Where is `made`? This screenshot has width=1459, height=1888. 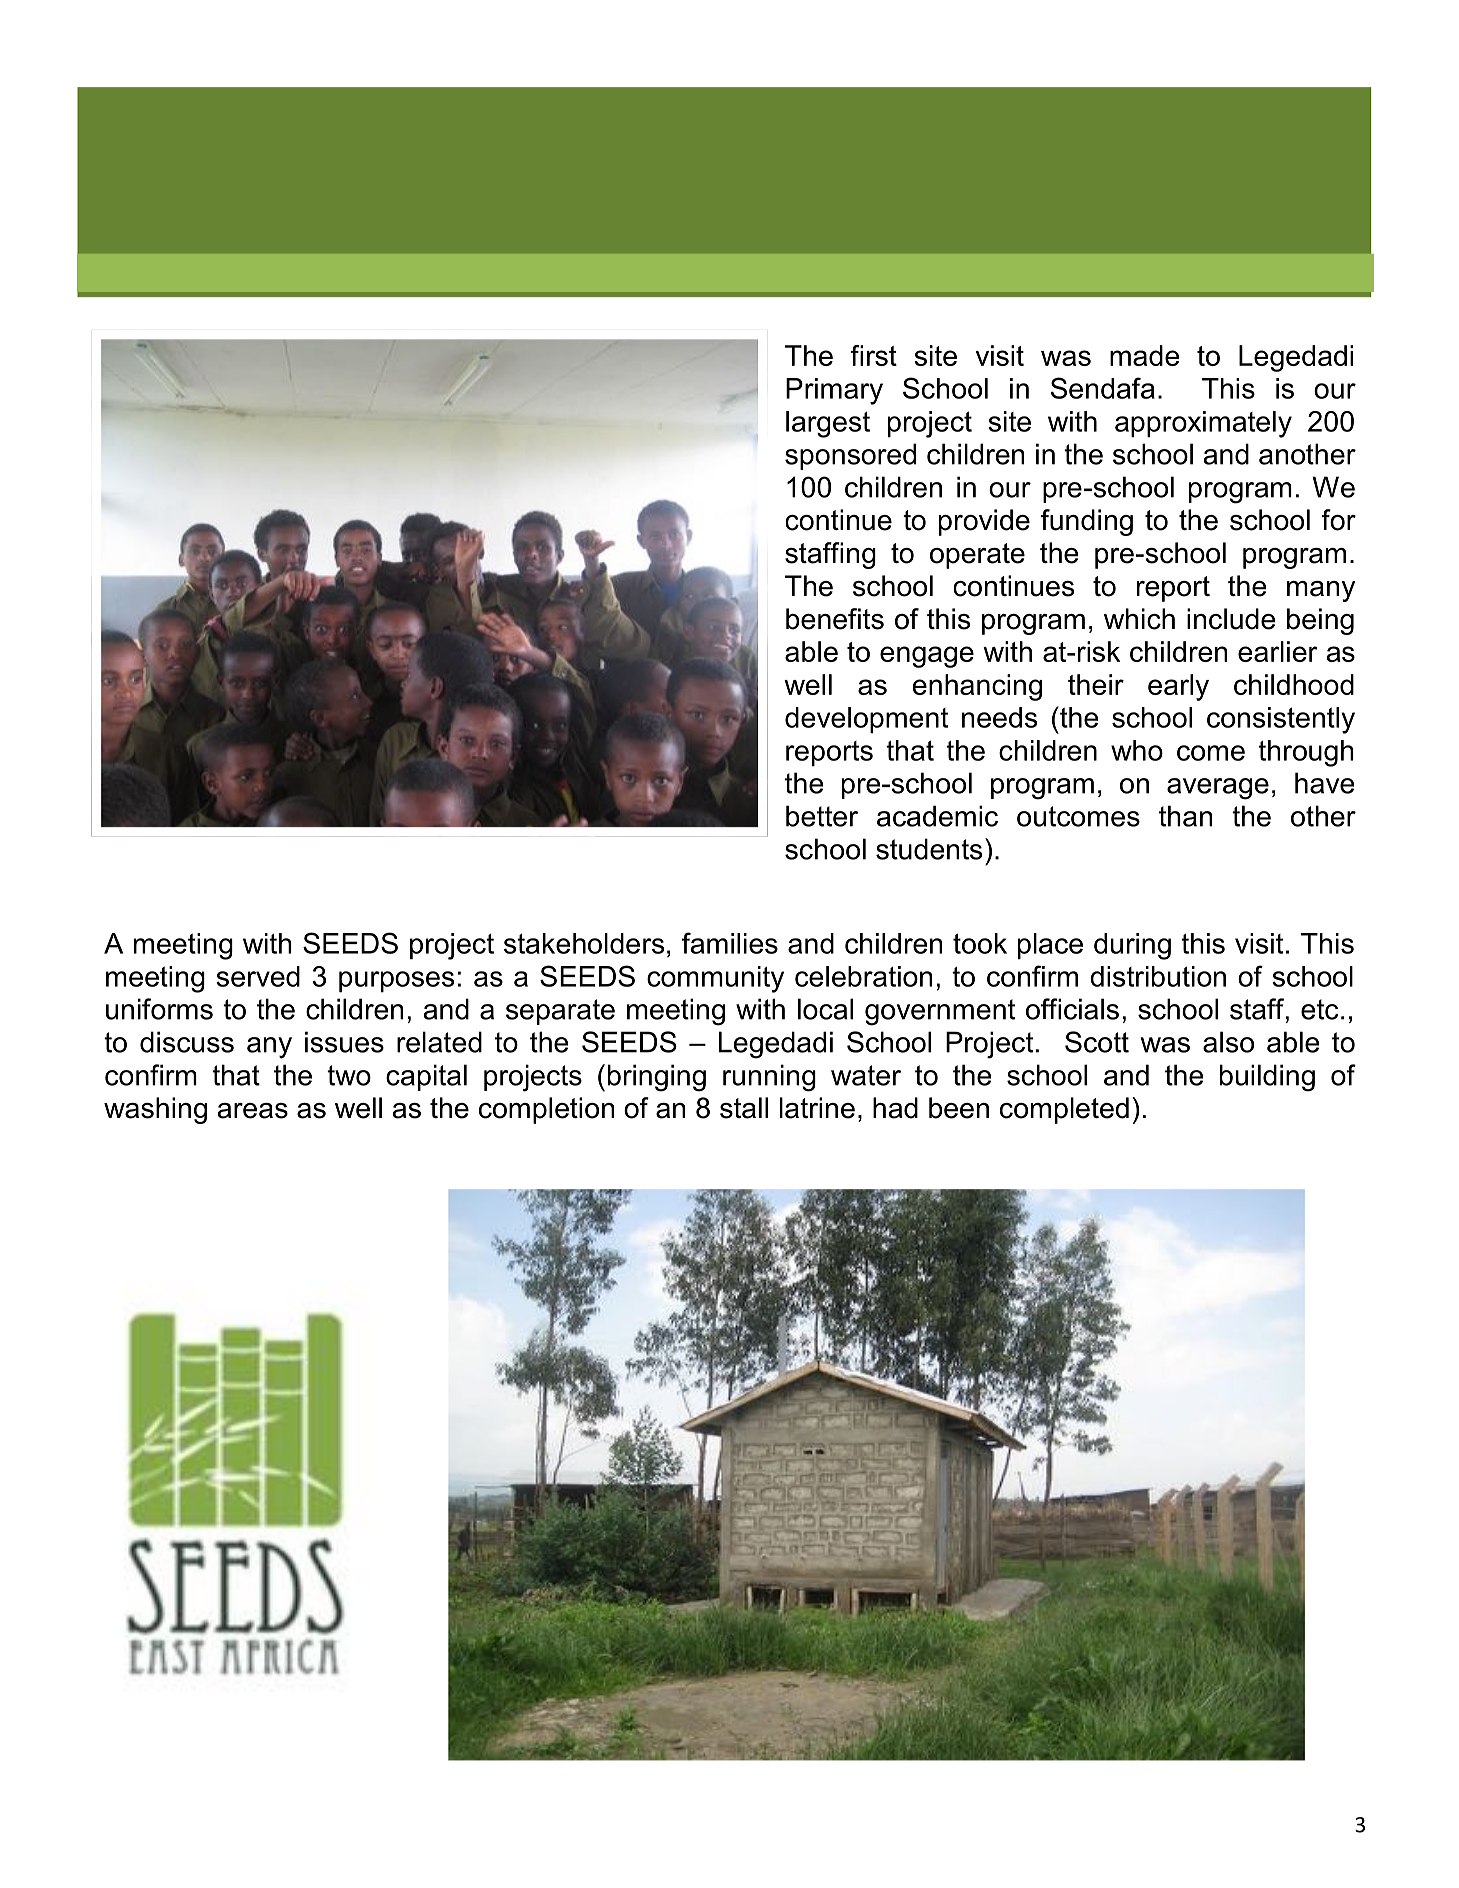 made is located at coordinates (1145, 355).
